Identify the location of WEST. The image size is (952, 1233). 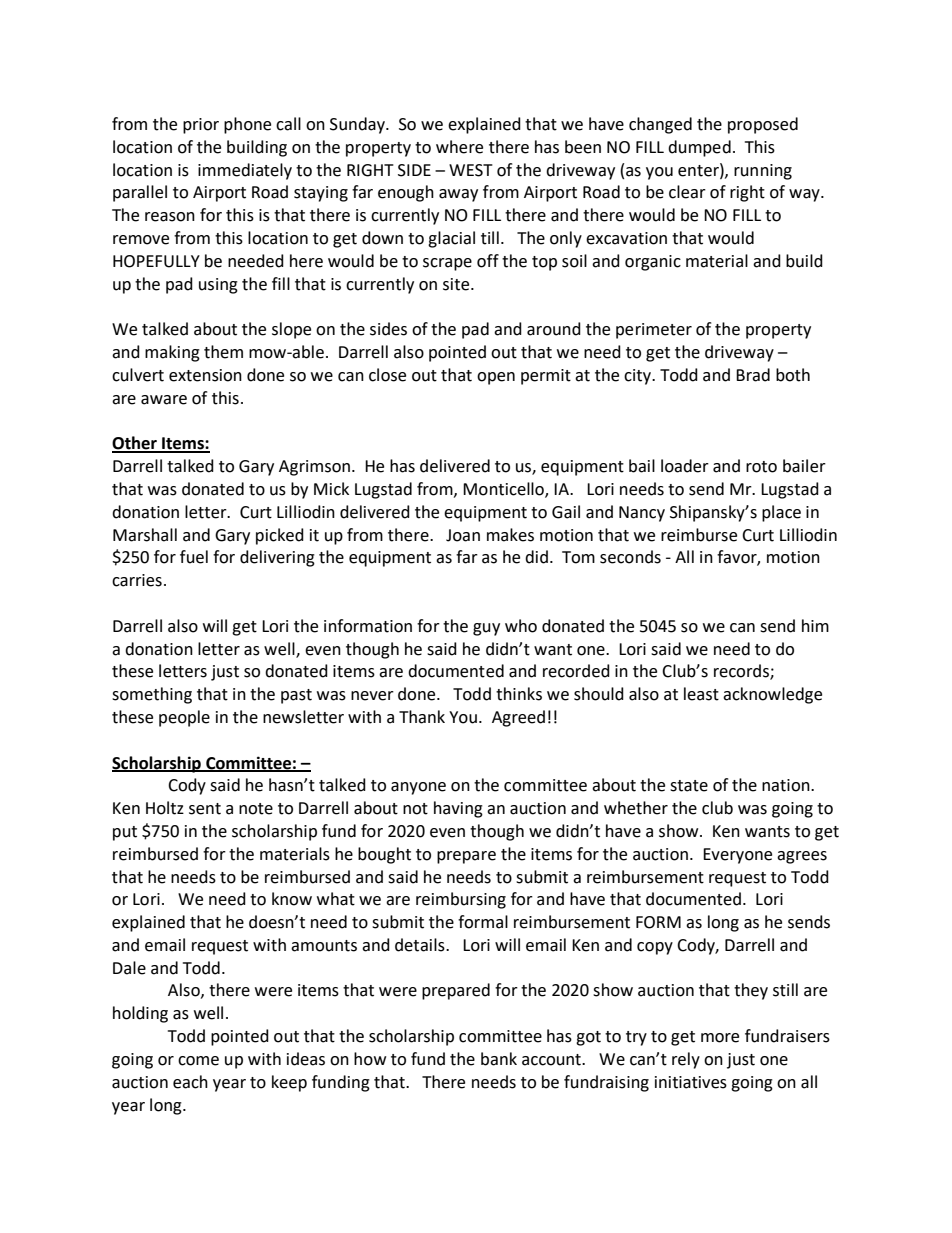
(471, 170).
